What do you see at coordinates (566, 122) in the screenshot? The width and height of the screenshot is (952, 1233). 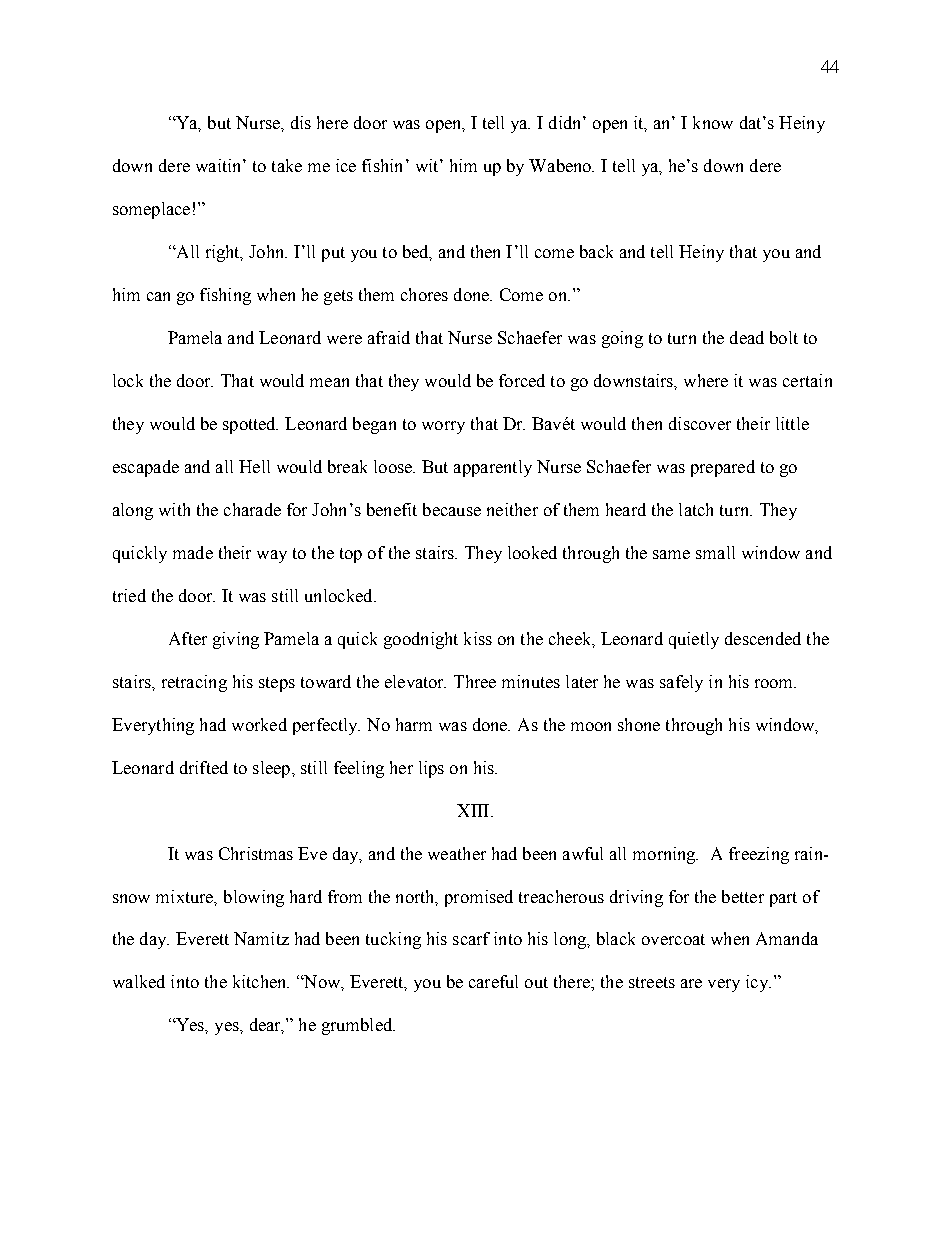 I see `didn` at bounding box center [566, 122].
